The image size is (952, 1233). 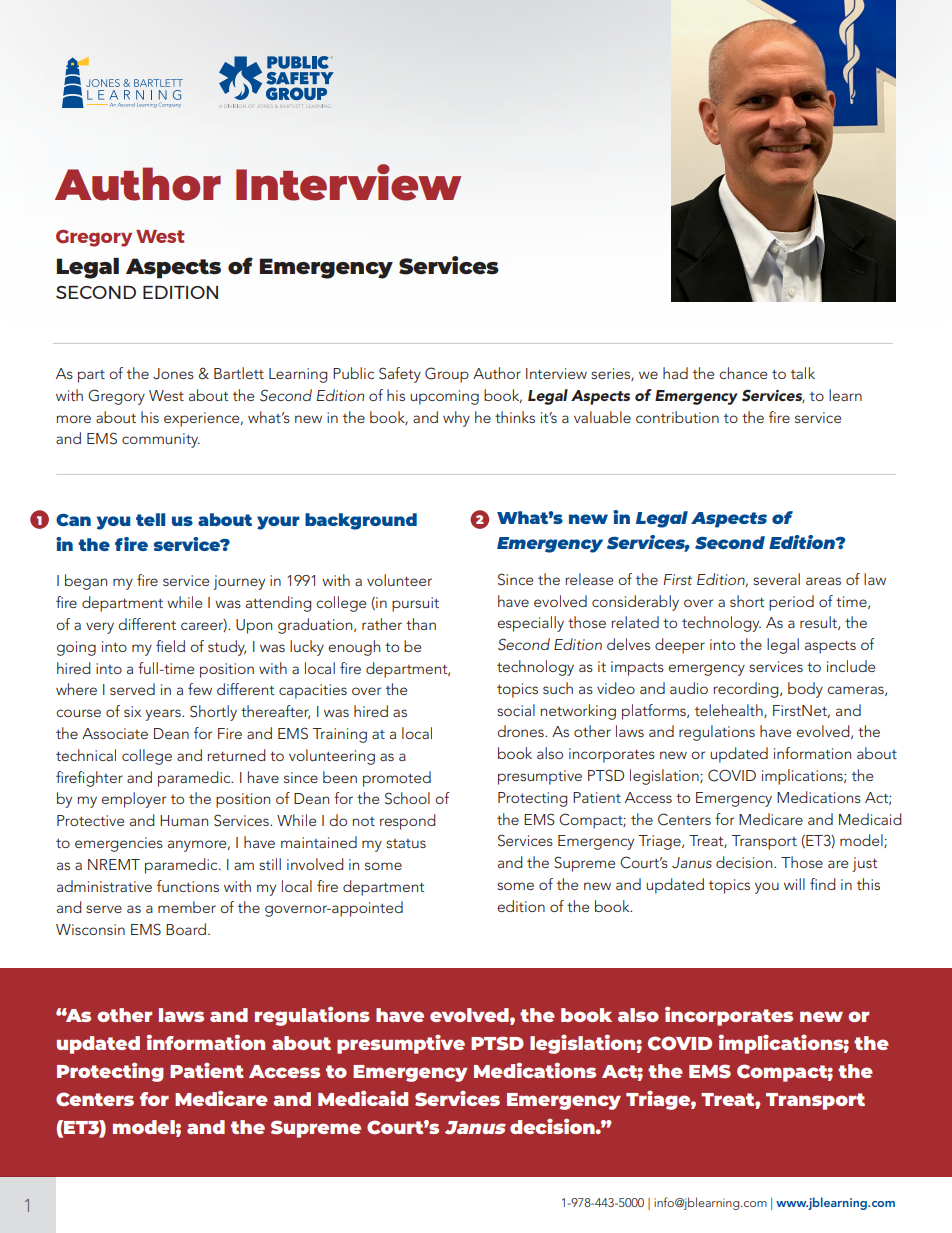 I want to click on include, so click(x=851, y=666).
